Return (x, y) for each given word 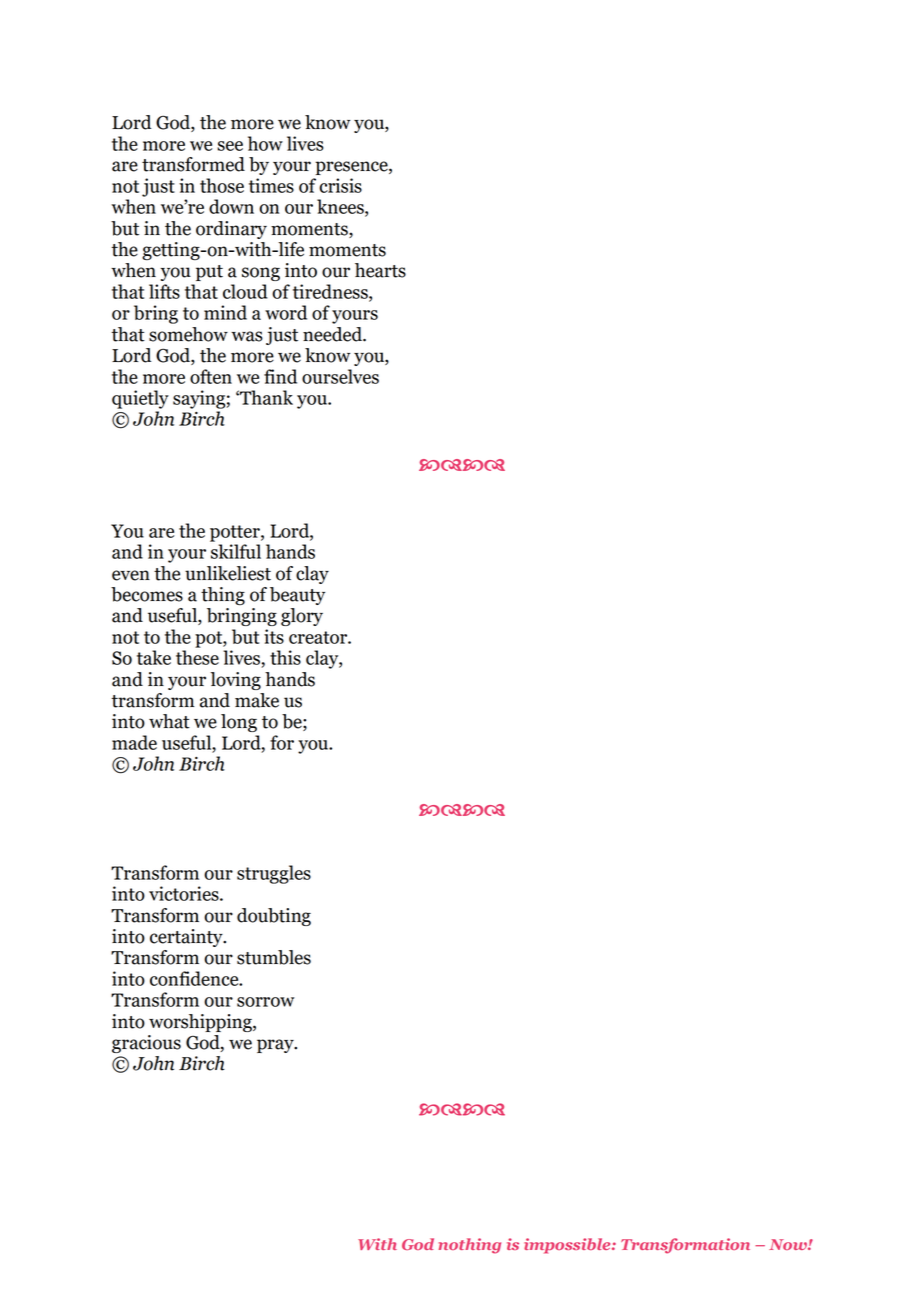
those (222, 185)
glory (302, 617)
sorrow (265, 1002)
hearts (380, 270)
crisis (340, 185)
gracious (146, 1044)
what (169, 721)
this (285, 657)
